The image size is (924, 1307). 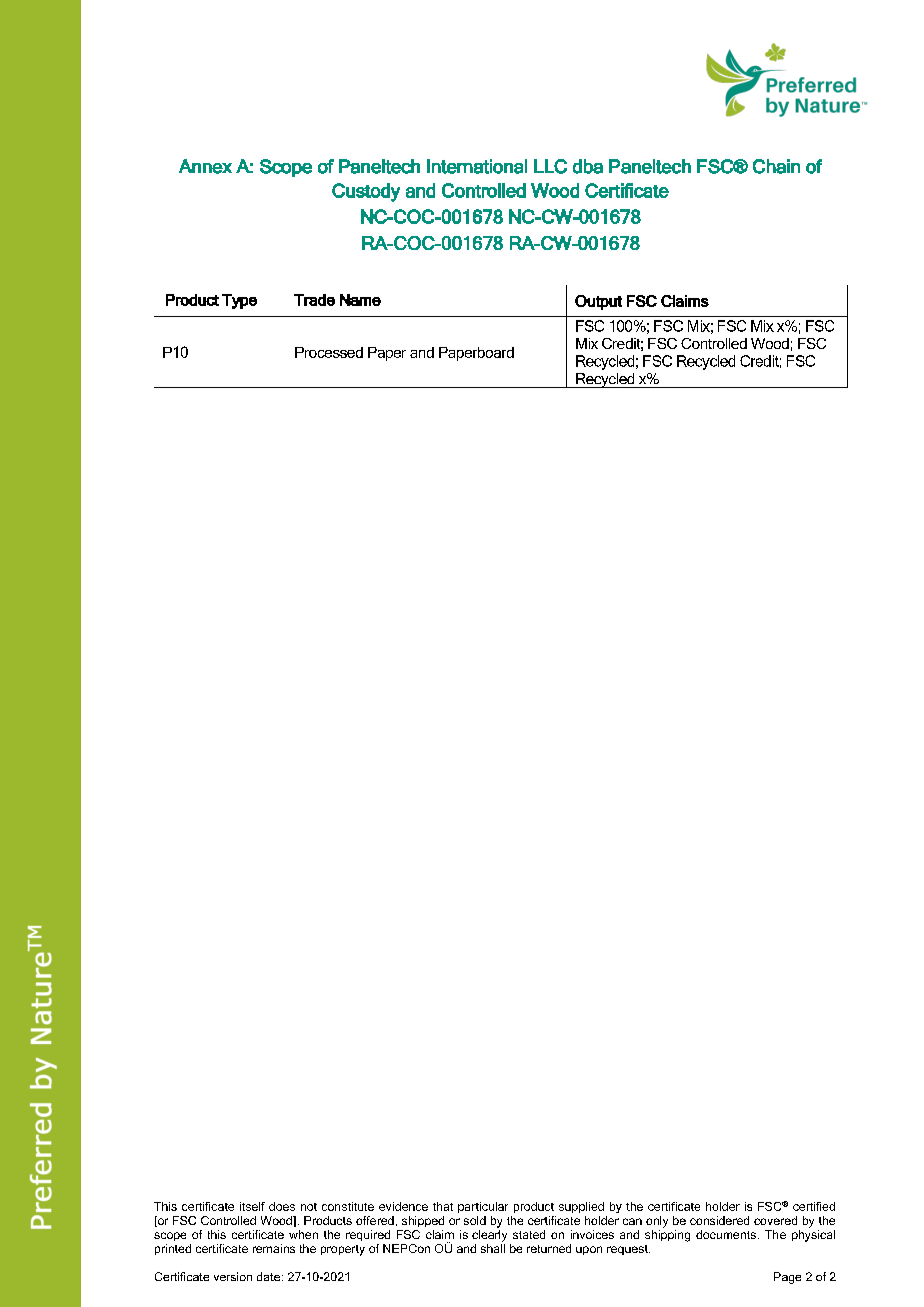 I want to click on remains, so click(x=274, y=1248).
